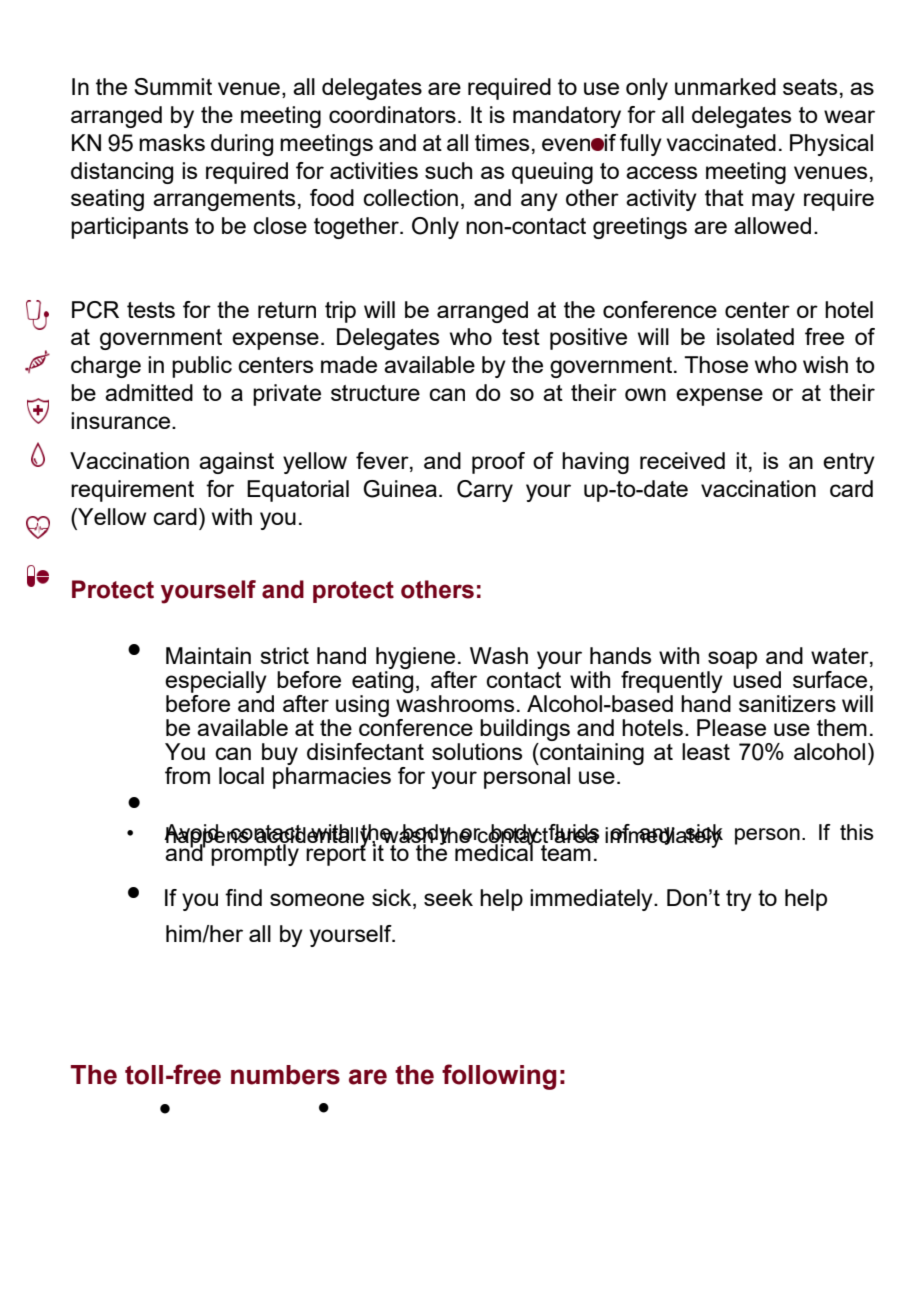  Describe the element at coordinates (499, 1077) in the screenshot. I see `following` at that location.
